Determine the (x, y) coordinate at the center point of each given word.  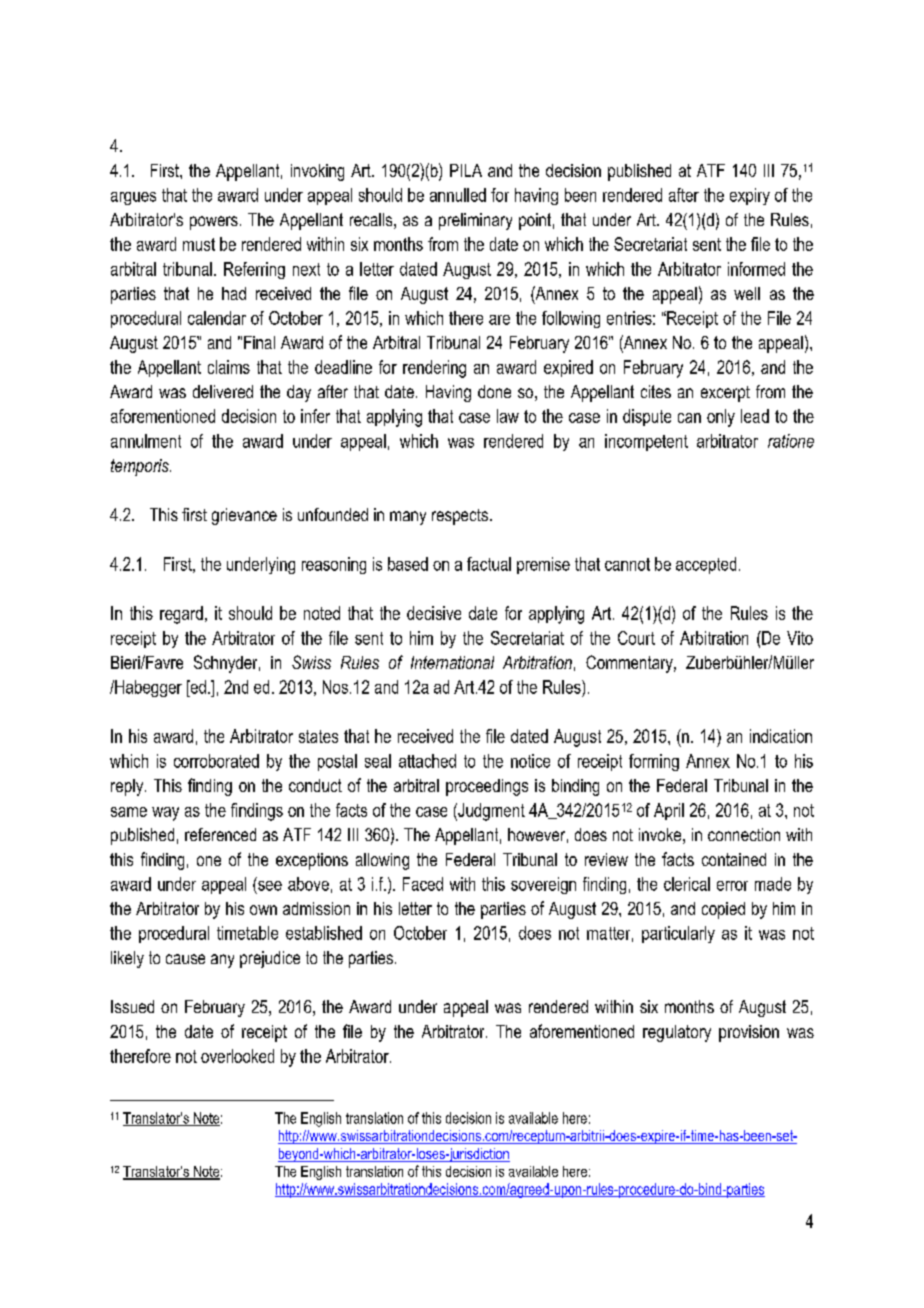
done (494, 391)
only (721, 418)
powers (214, 223)
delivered (223, 391)
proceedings (487, 787)
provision (749, 1033)
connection (744, 834)
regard (181, 615)
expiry (750, 196)
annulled (458, 195)
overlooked (237, 1056)
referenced (220, 834)
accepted (706, 565)
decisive (434, 613)
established (324, 933)
